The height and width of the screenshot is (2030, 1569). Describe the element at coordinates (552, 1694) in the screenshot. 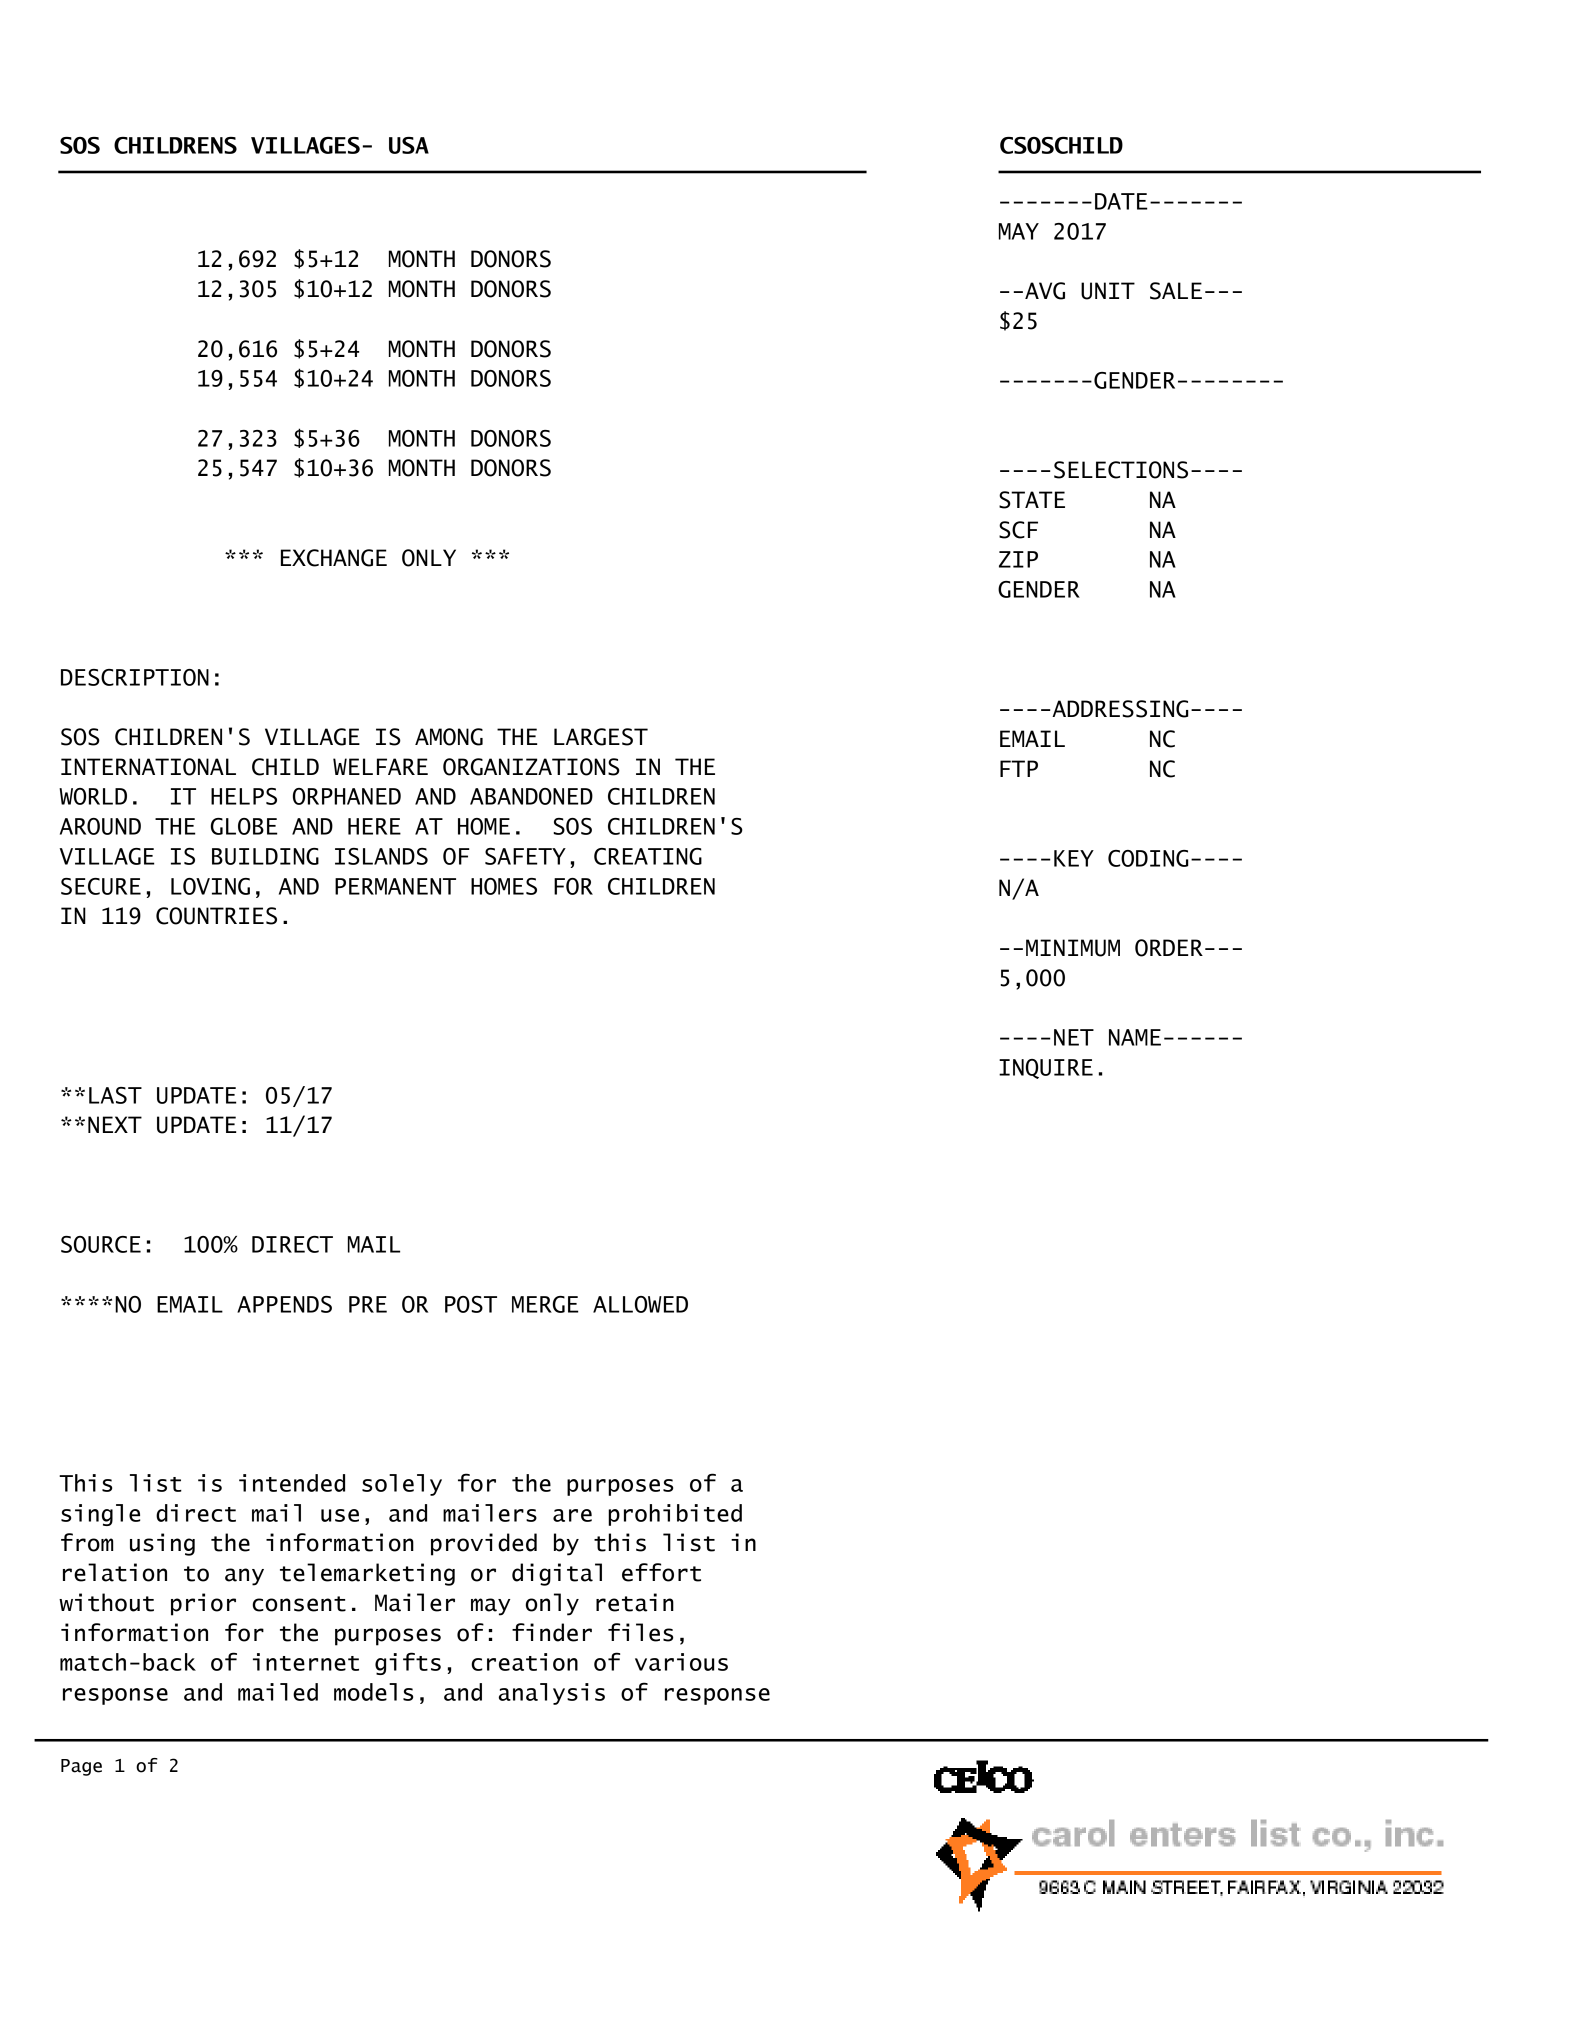

I see `analysis` at that location.
